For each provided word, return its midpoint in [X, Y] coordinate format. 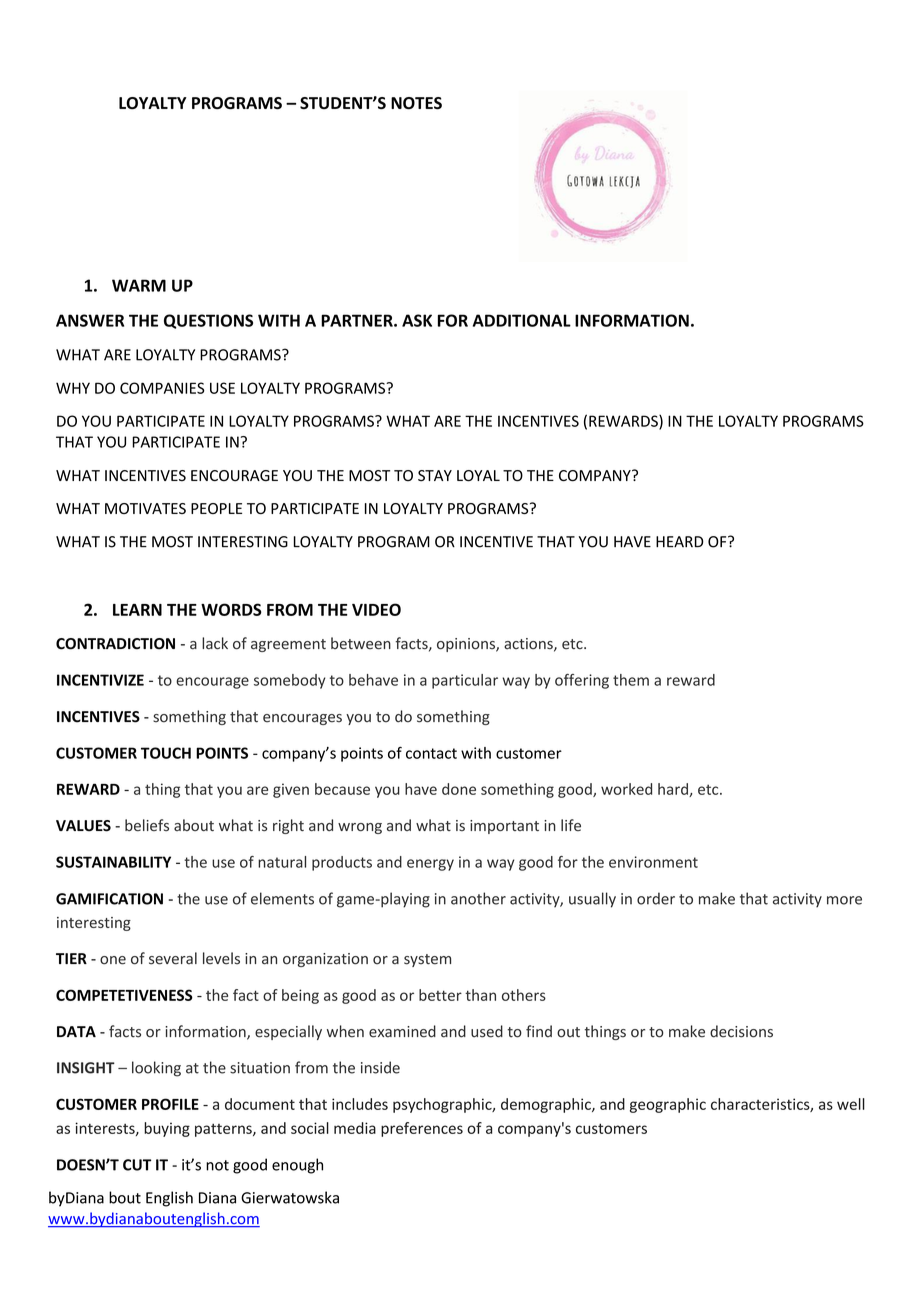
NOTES [416, 103]
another [478, 898]
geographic [668, 1105]
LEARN [137, 610]
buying [167, 1129]
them [631, 680]
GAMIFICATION [109, 899]
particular [465, 681]
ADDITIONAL [522, 320]
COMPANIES [162, 388]
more [844, 900]
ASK [417, 320]
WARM [139, 285]
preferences [422, 1129]
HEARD [680, 541]
